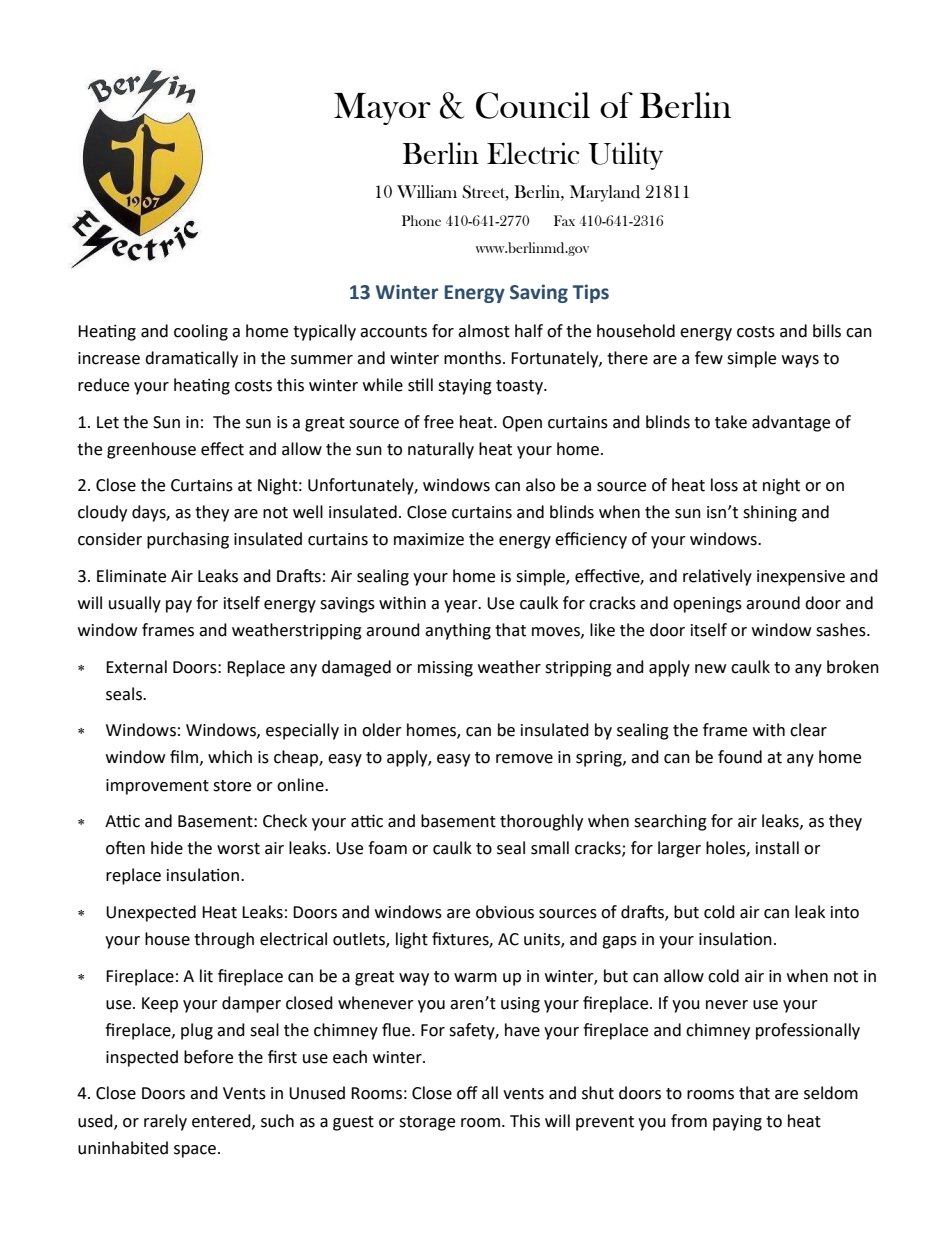 Image resolution: width=952 pixels, height=1233 pixels. Describe the element at coordinates (458, 631) in the screenshot. I see `anything` at that location.
